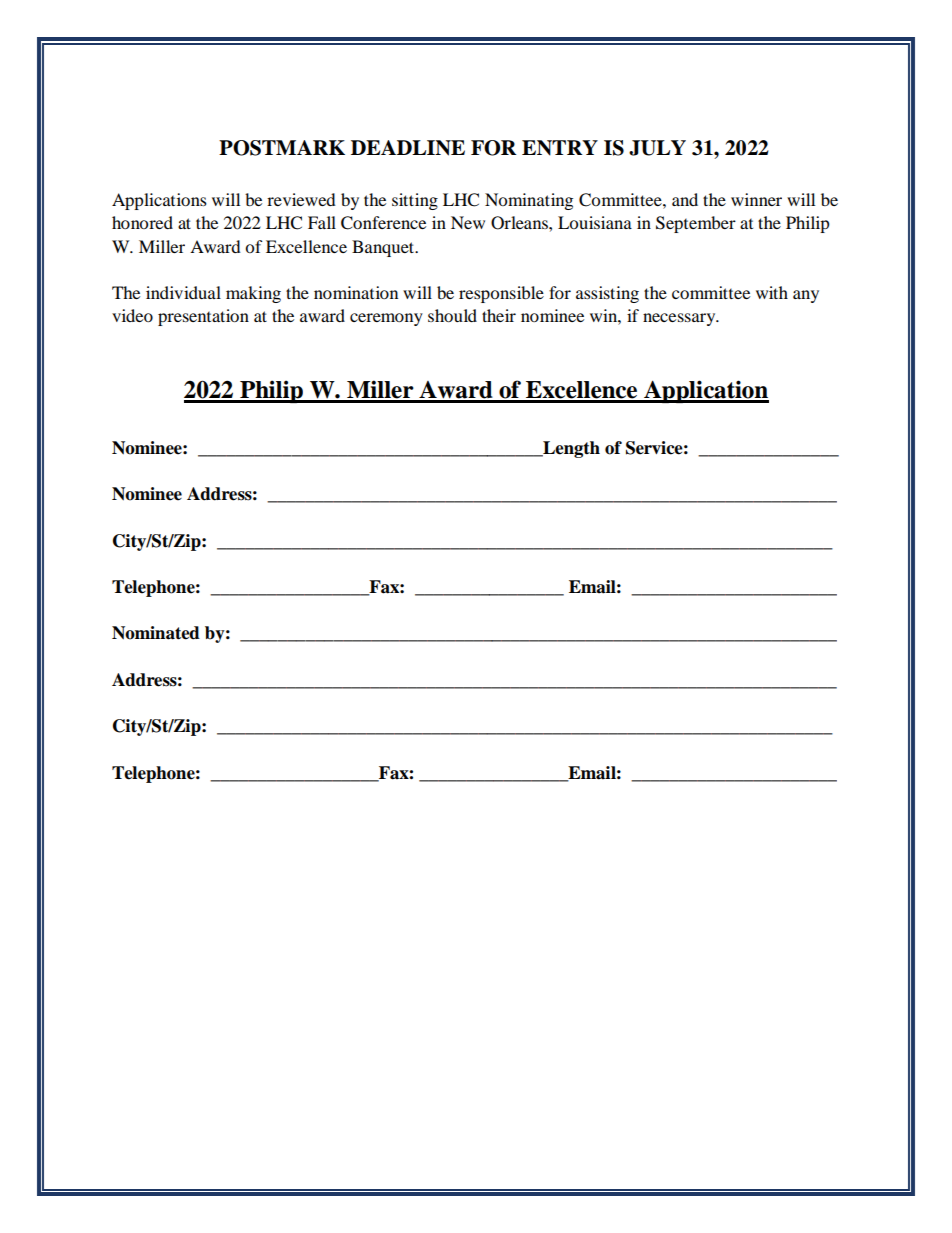 This image has height=1233, width=952. What do you see at coordinates (386, 319) in the image?
I see `ceremony` at bounding box center [386, 319].
